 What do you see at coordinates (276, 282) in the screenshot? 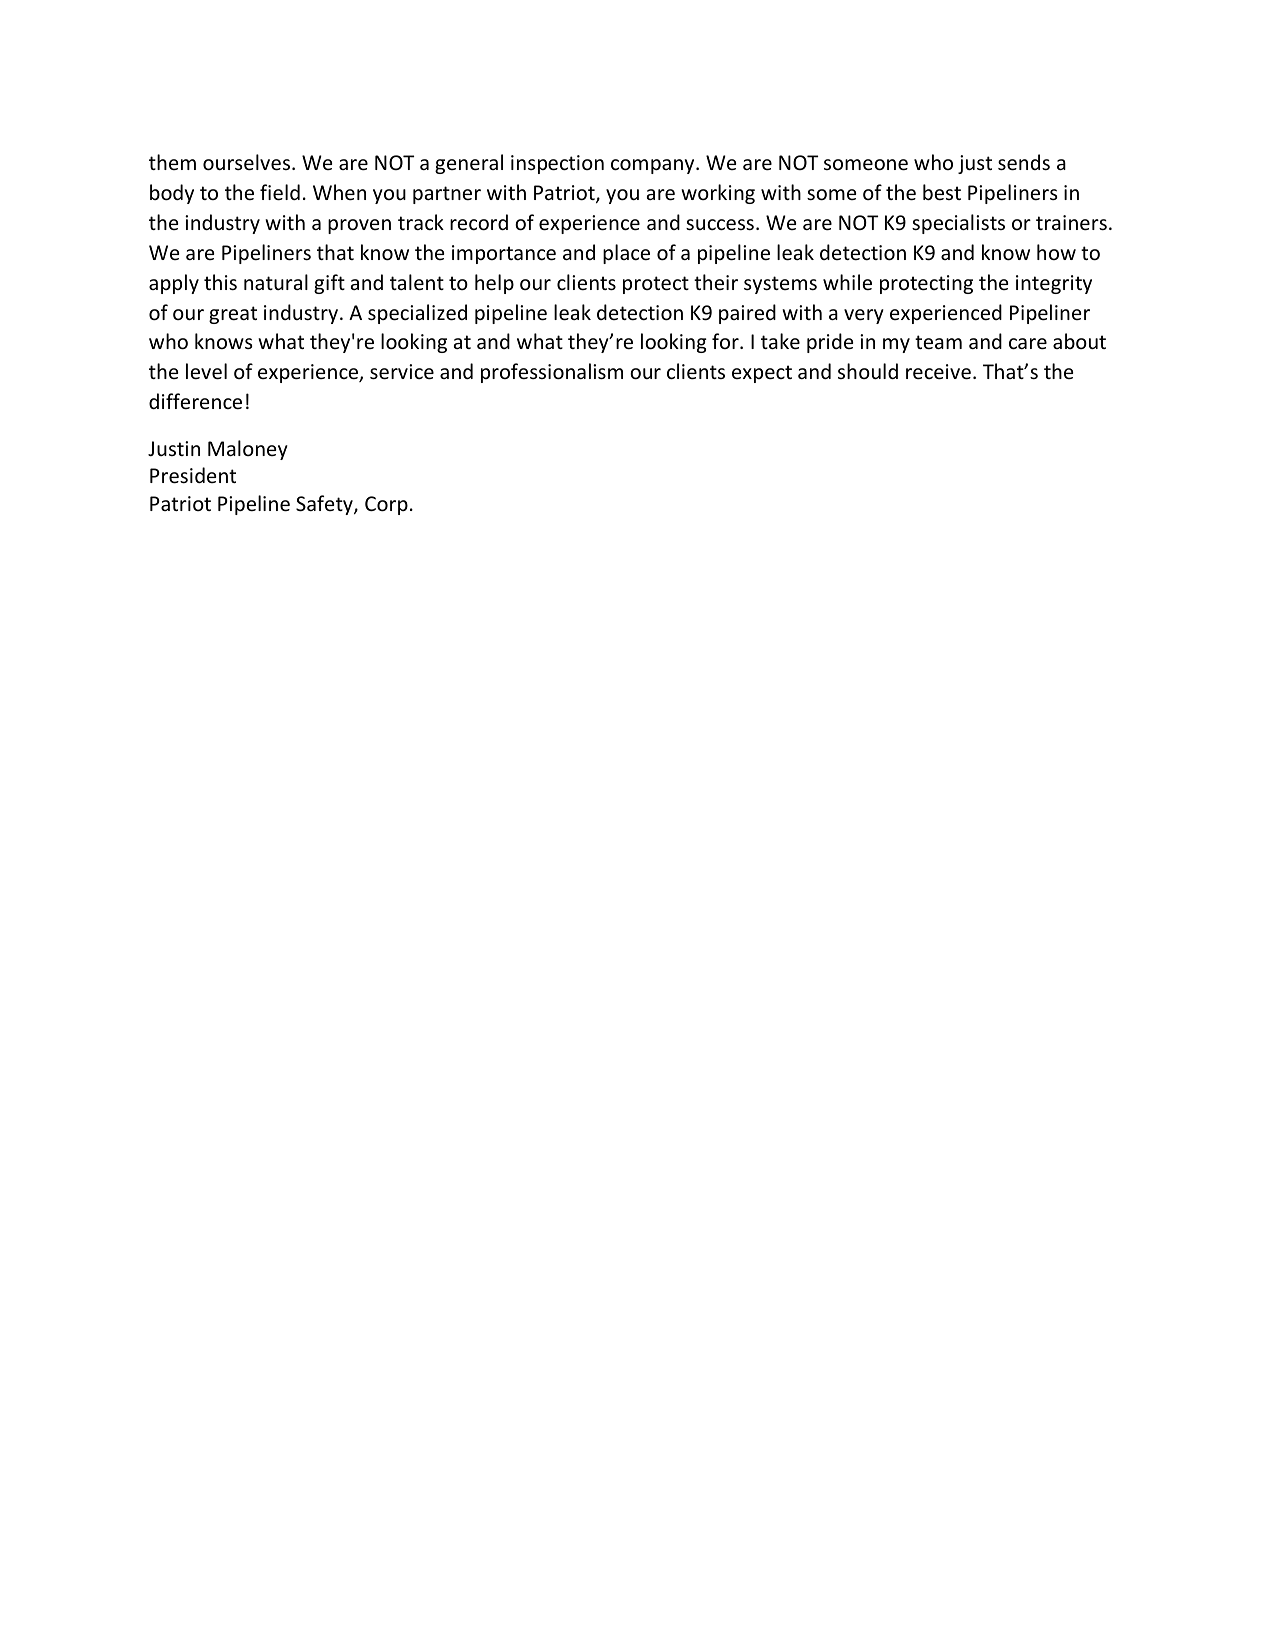
I see `natural` at bounding box center [276, 282].
